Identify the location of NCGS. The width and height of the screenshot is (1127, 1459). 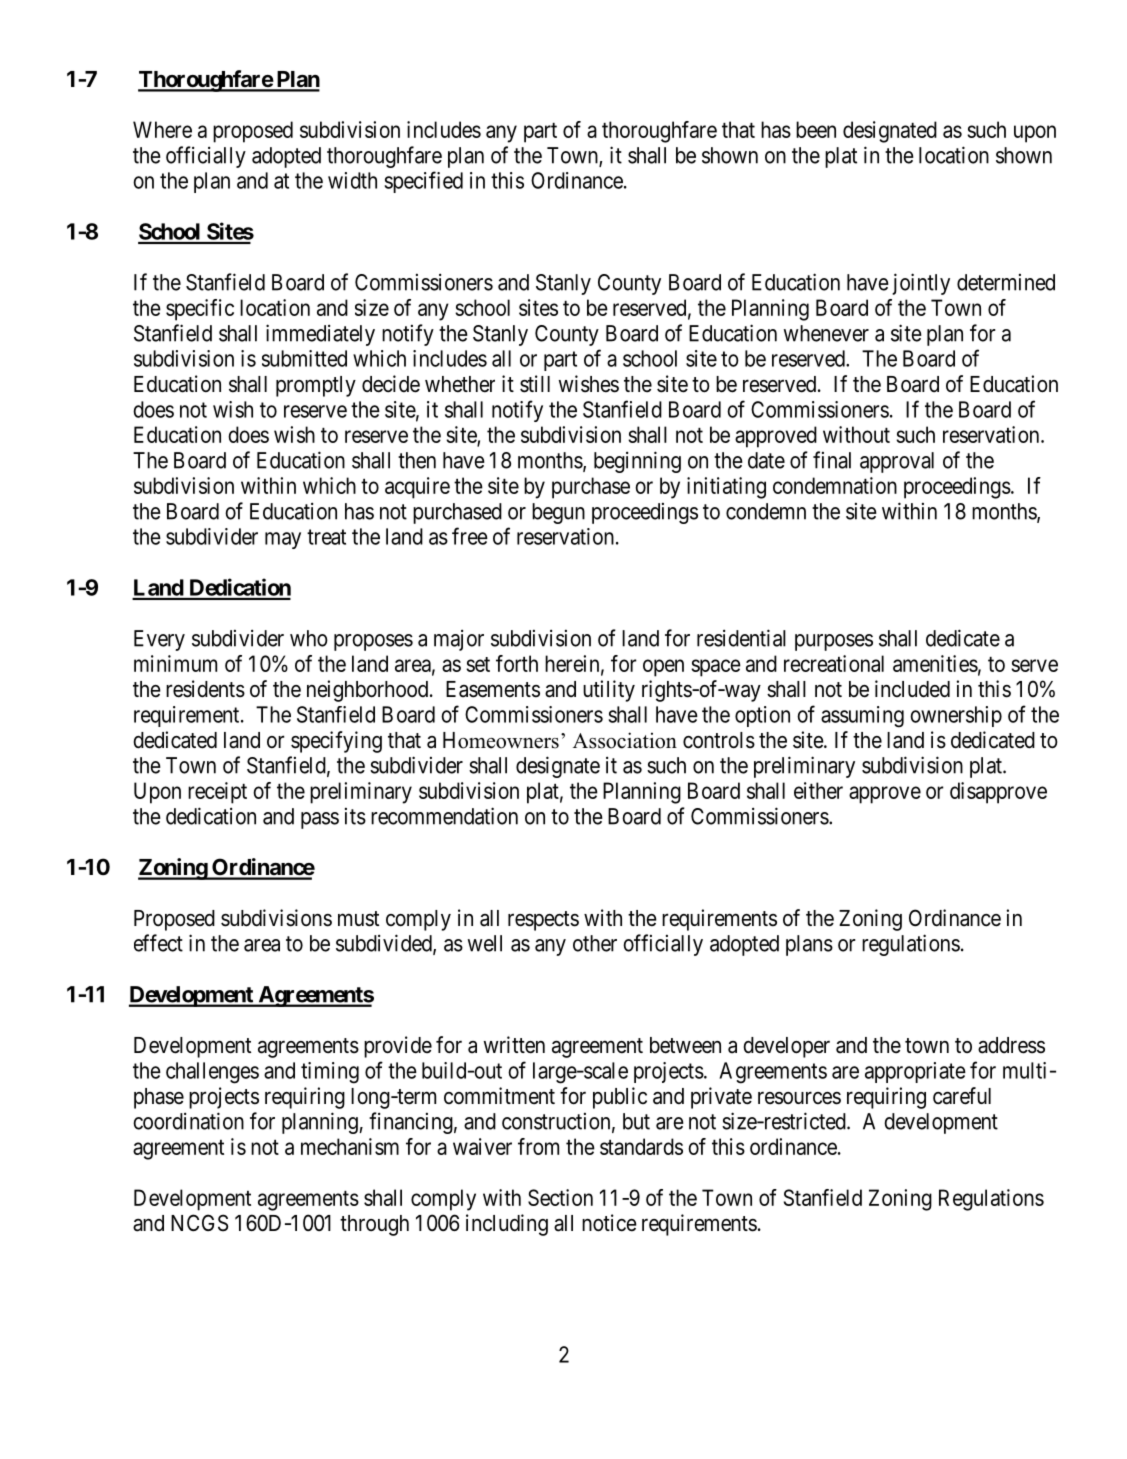
(199, 1223).
